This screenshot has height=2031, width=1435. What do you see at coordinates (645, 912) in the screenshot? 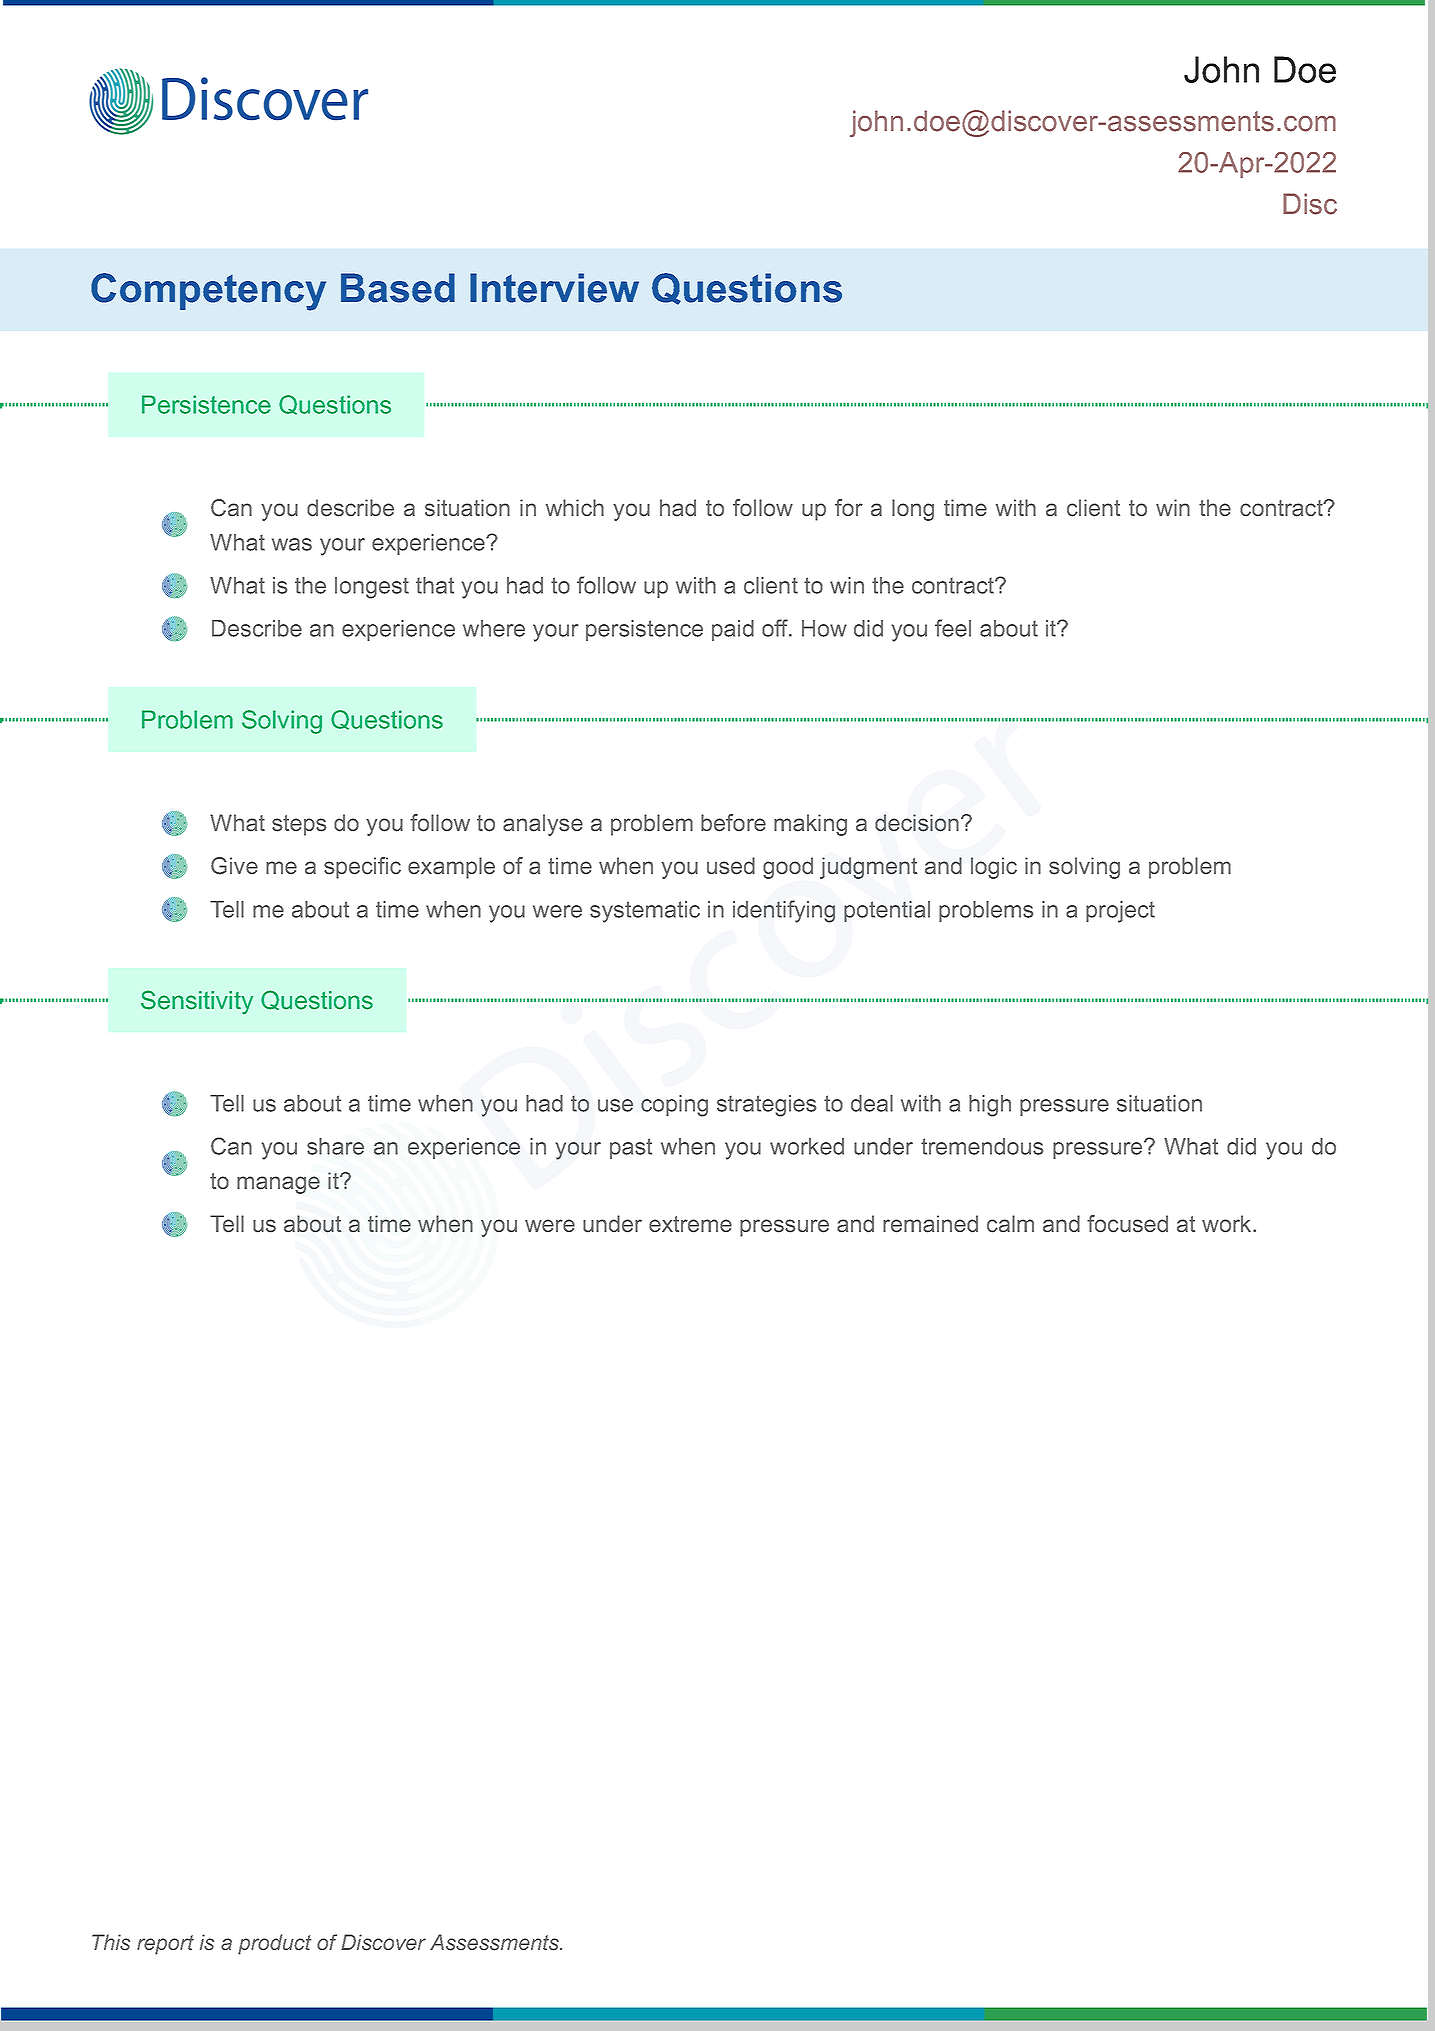
I see `systematic` at bounding box center [645, 912].
